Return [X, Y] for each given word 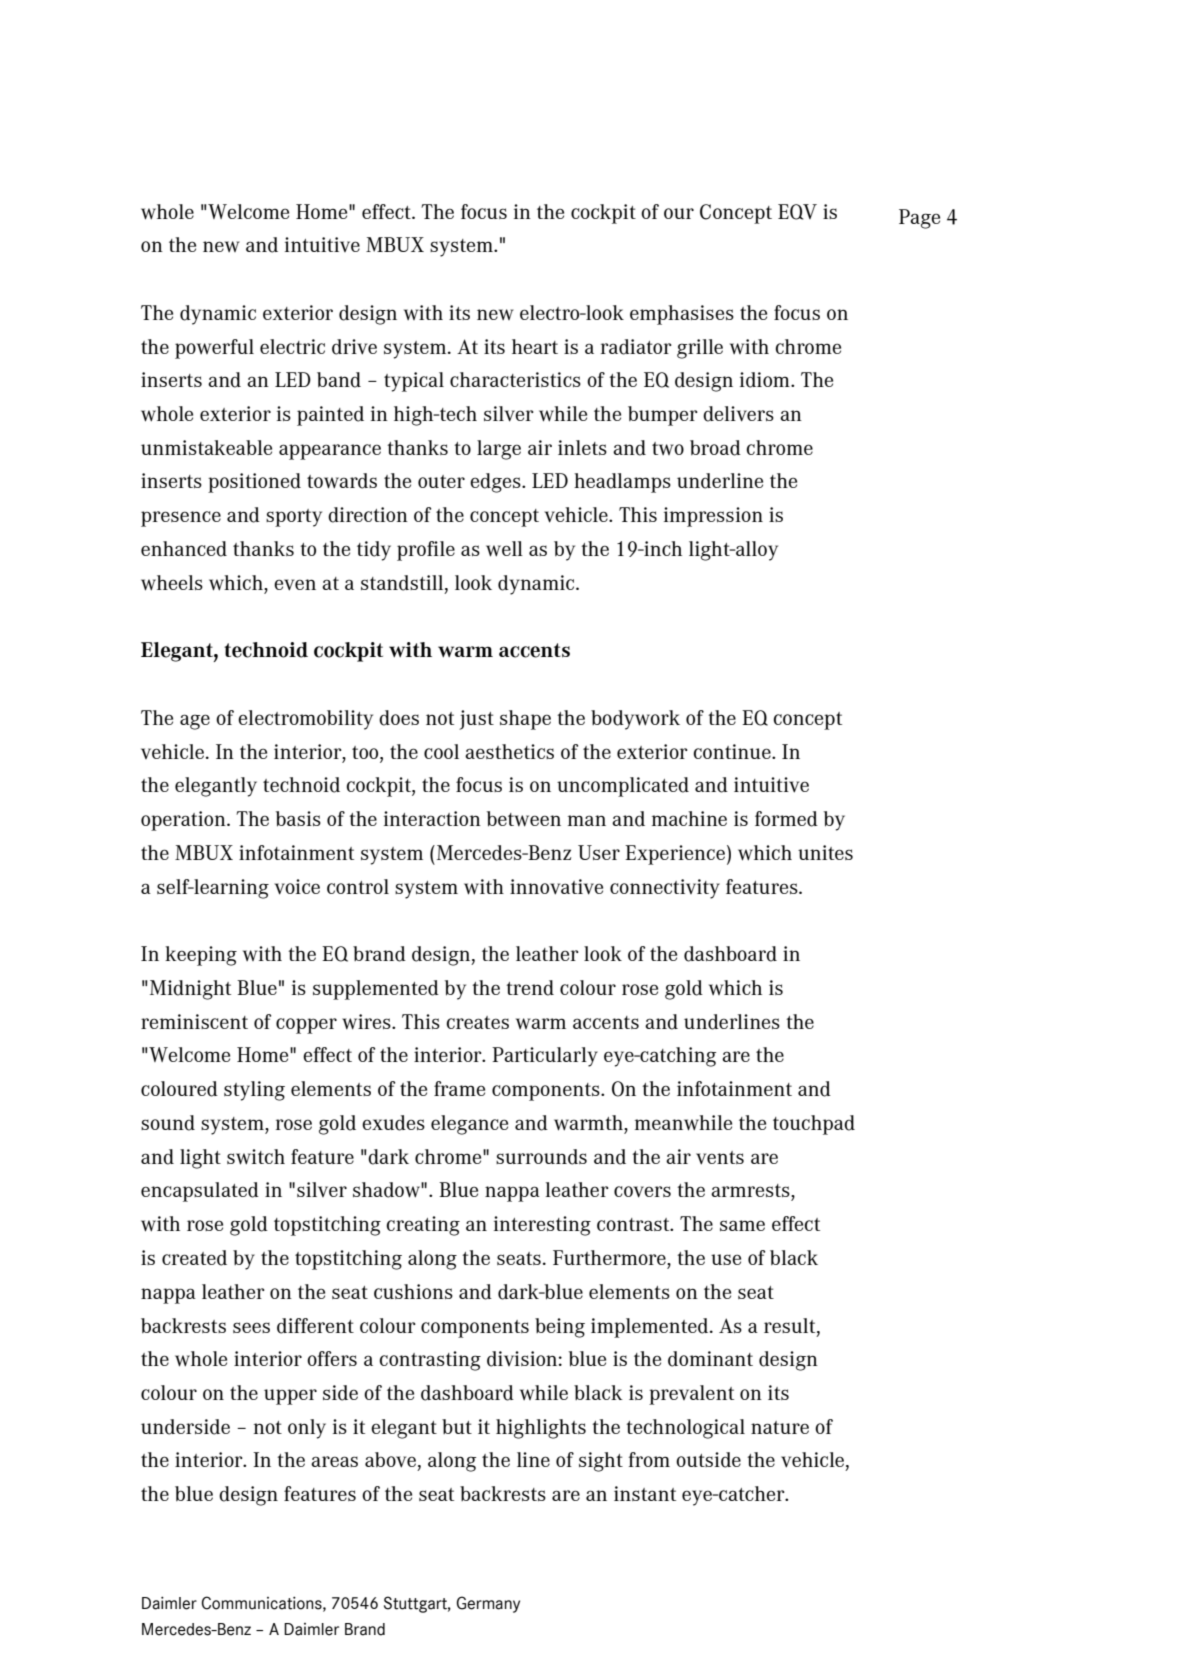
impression [713, 517]
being [560, 1328]
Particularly [545, 1057]
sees [251, 1327]
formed [786, 819]
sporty [294, 518]
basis [298, 819]
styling [254, 1091]
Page [919, 219]
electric [292, 346]
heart [535, 346]
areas [334, 1461]
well [504, 549]
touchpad [814, 1125]
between [524, 819]
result [791, 1326]
